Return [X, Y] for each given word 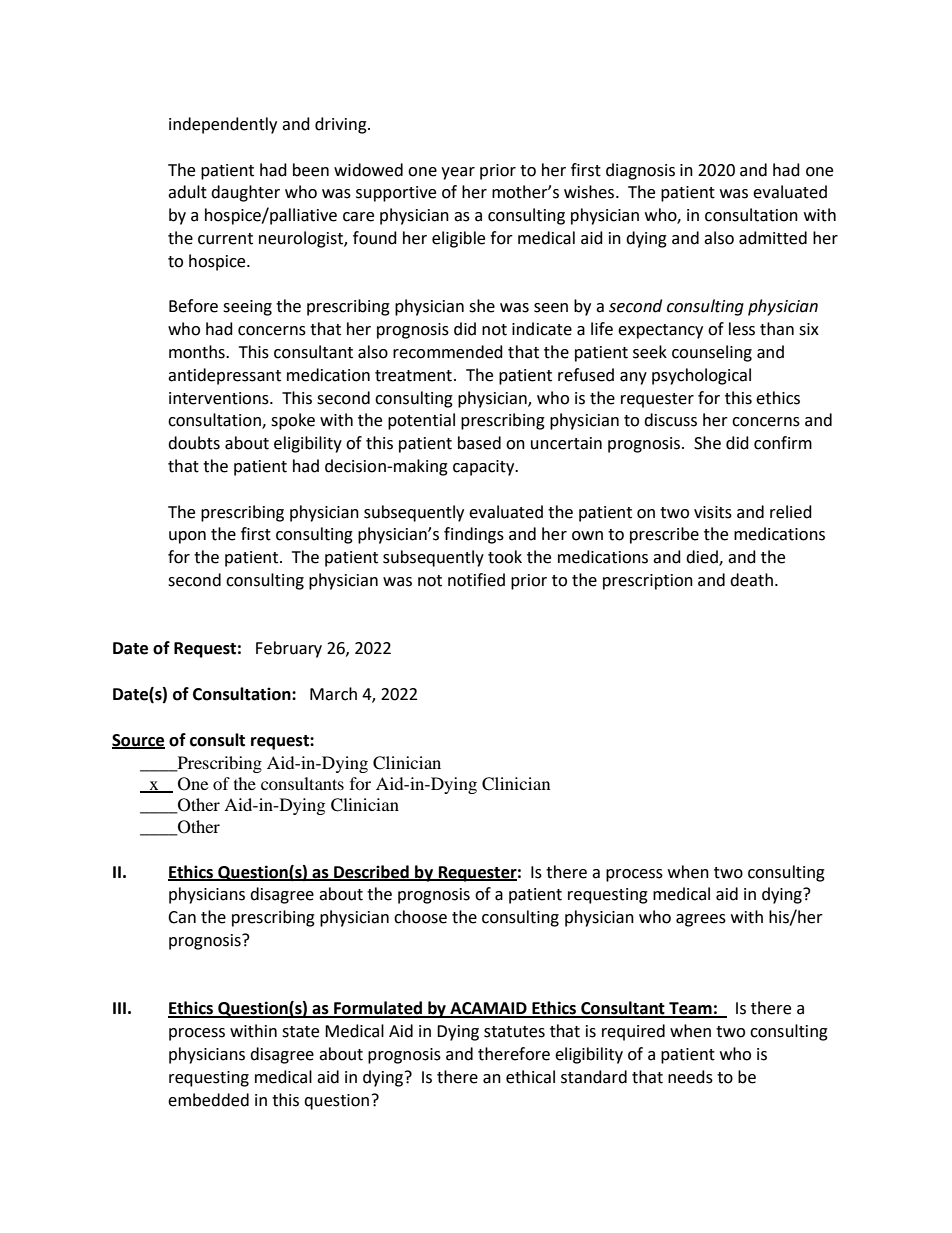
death [751, 580]
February [289, 649]
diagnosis [640, 171]
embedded [208, 1100]
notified [476, 580]
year [458, 173]
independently [223, 125]
